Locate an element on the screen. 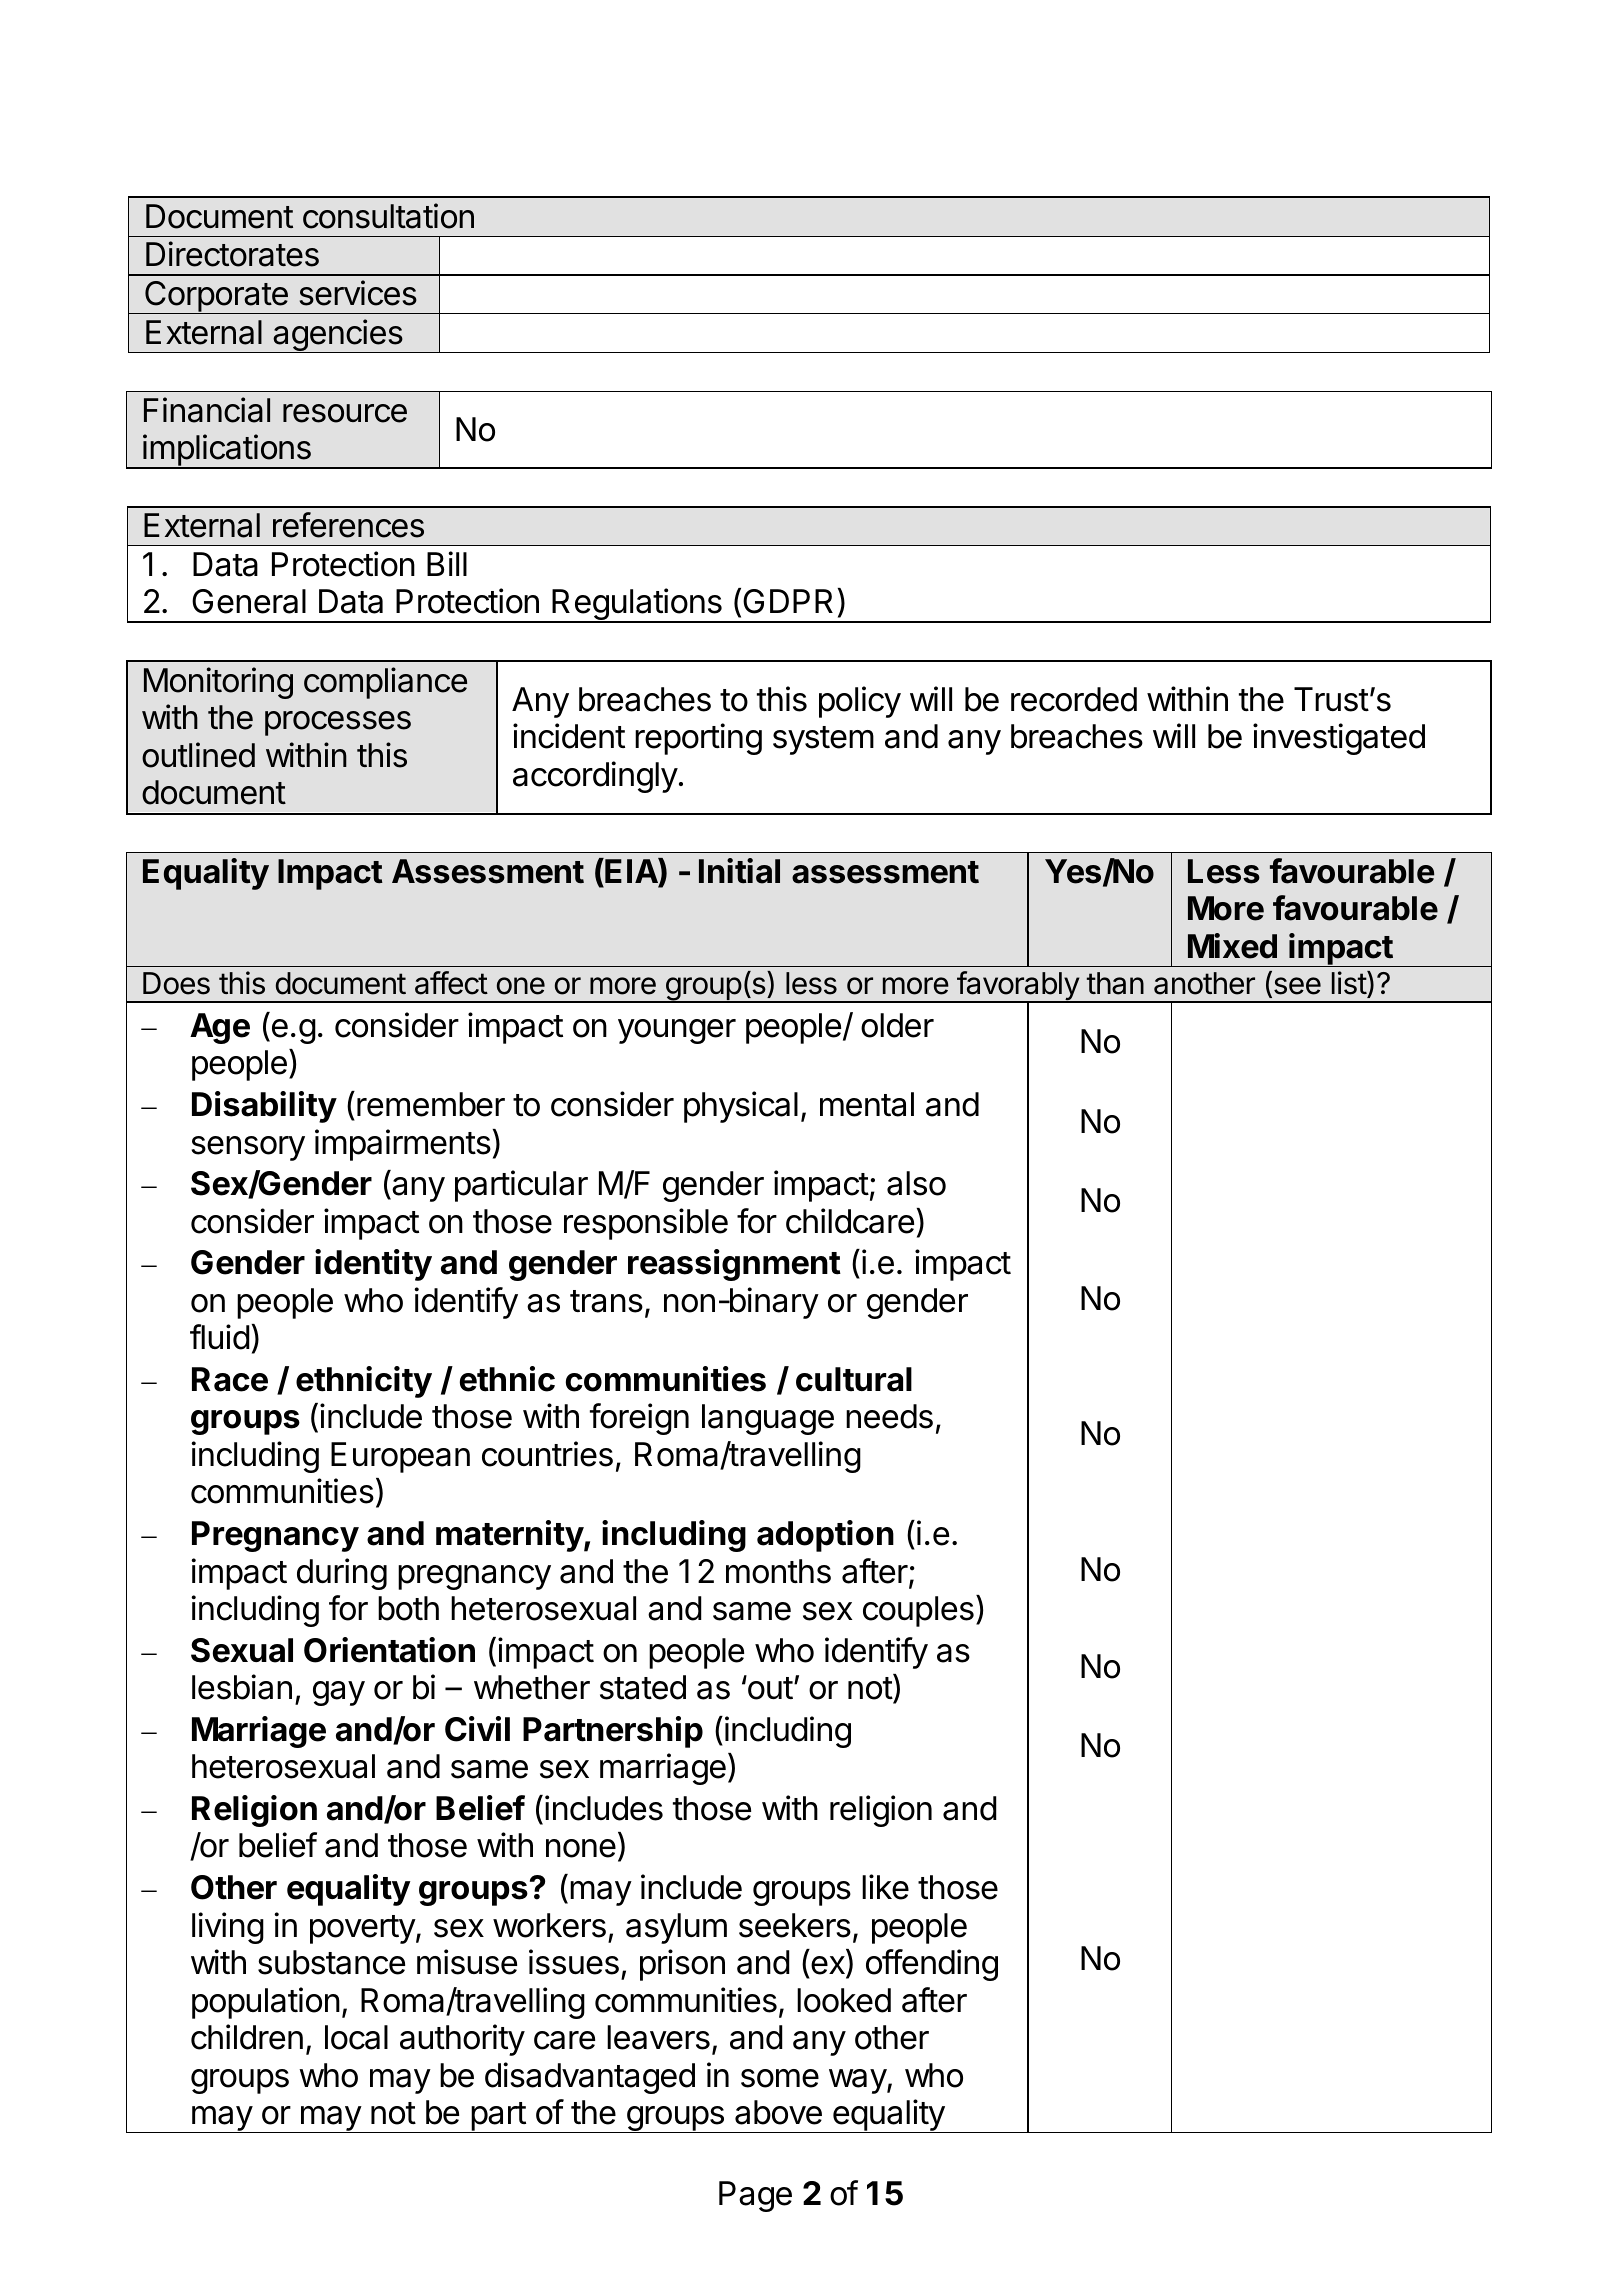 The height and width of the screenshot is (2289, 1618). recorded is located at coordinates (1074, 699).
